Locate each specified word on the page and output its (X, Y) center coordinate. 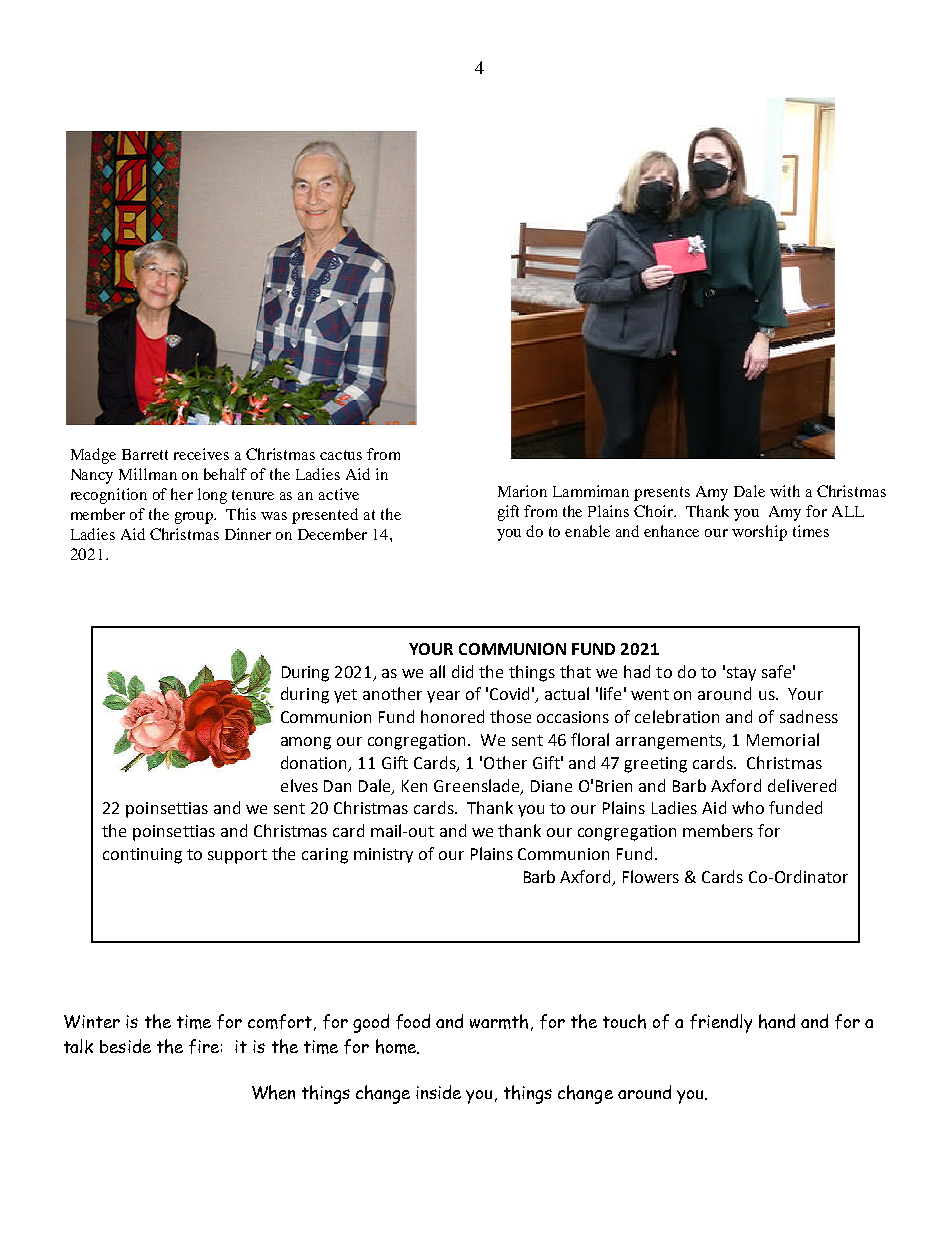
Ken (414, 786)
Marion (522, 491)
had (637, 671)
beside (125, 1046)
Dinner (248, 534)
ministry (383, 855)
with (785, 491)
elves (299, 785)
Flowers (651, 876)
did (462, 671)
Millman (148, 474)
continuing (142, 856)
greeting (655, 765)
